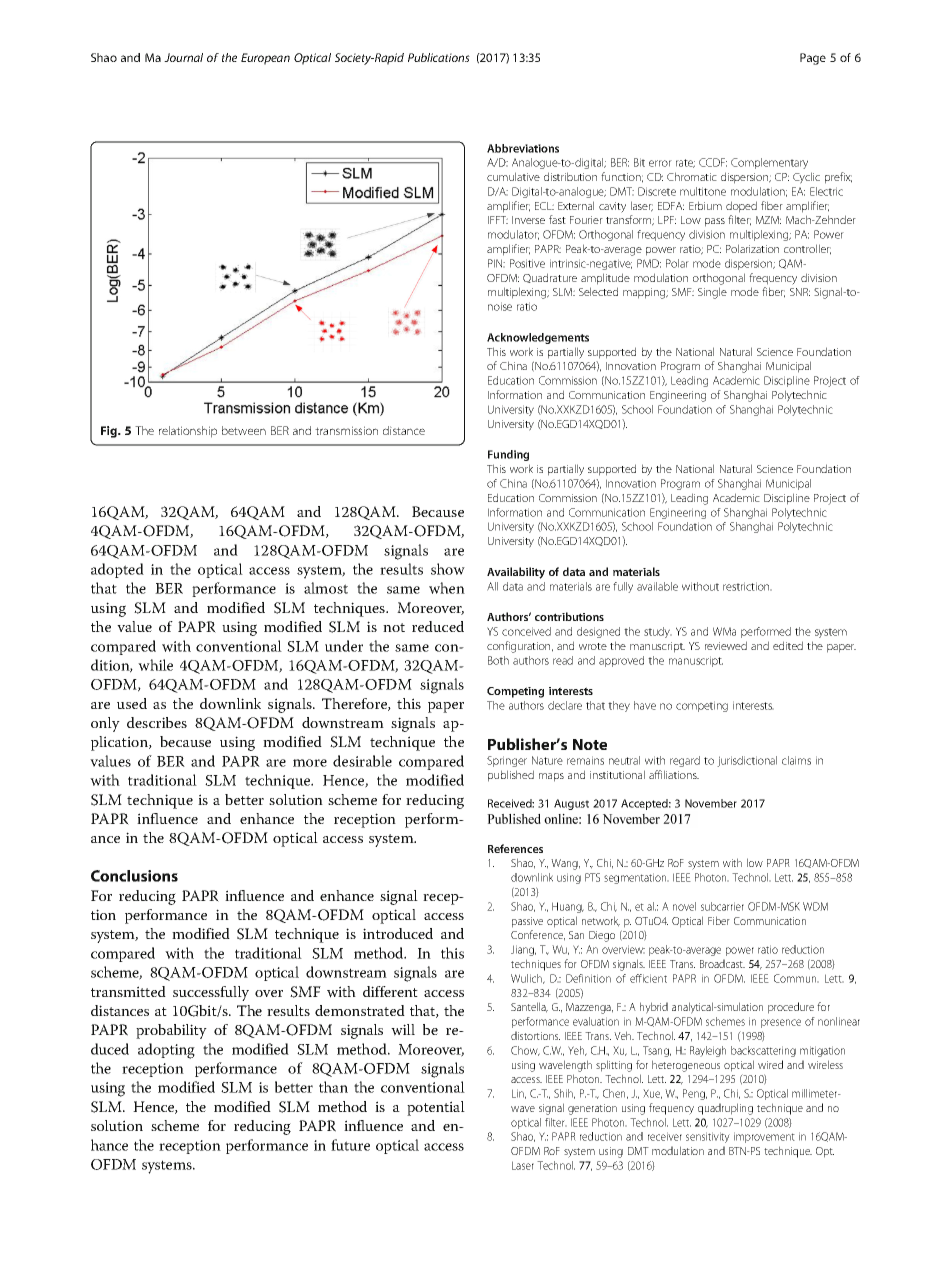  What do you see at coordinates (513, 176) in the screenshot?
I see `cumulative` at bounding box center [513, 176].
